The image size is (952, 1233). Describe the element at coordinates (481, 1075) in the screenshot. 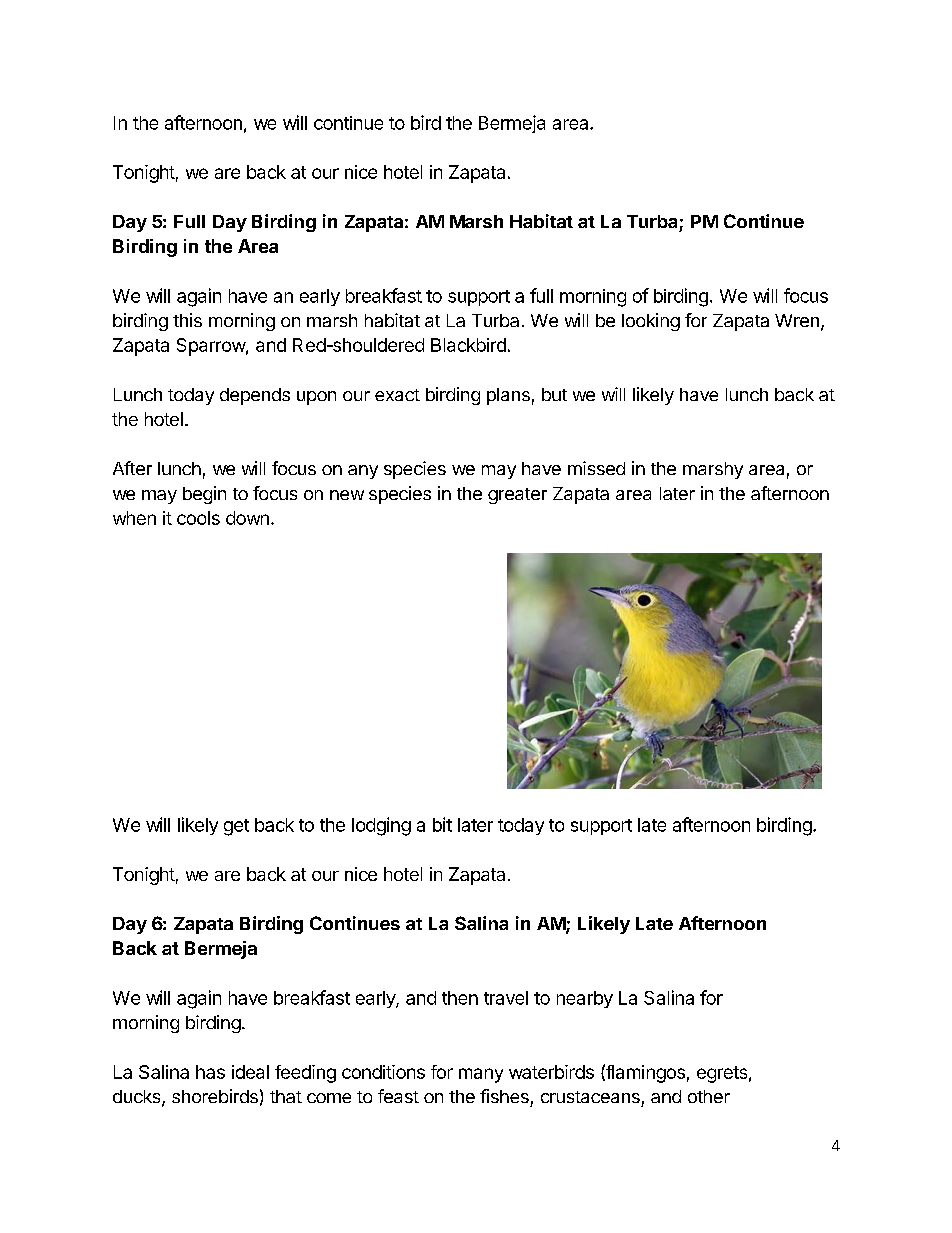

I see `many` at that location.
